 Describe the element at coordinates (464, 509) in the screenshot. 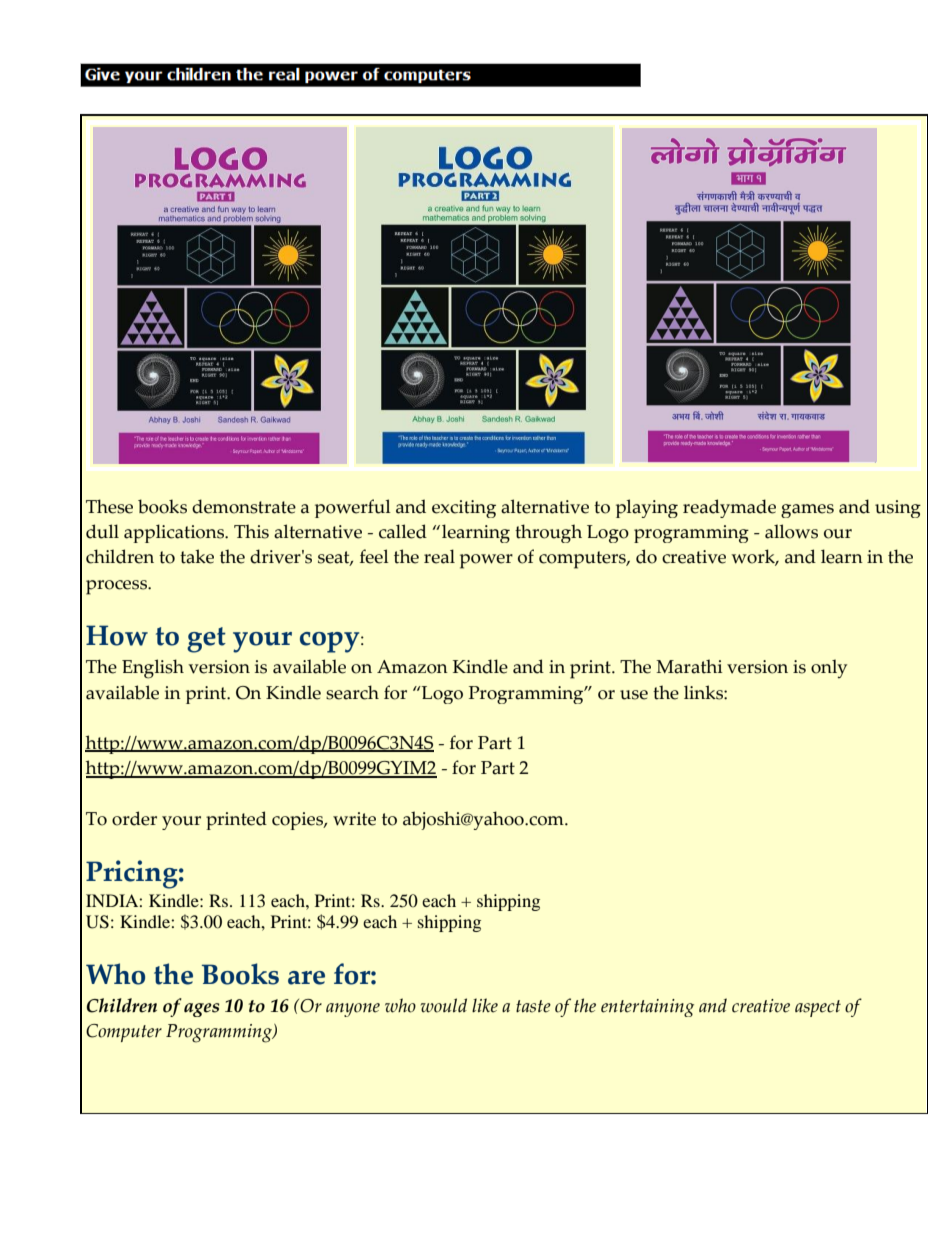

I see `exciting` at that location.
